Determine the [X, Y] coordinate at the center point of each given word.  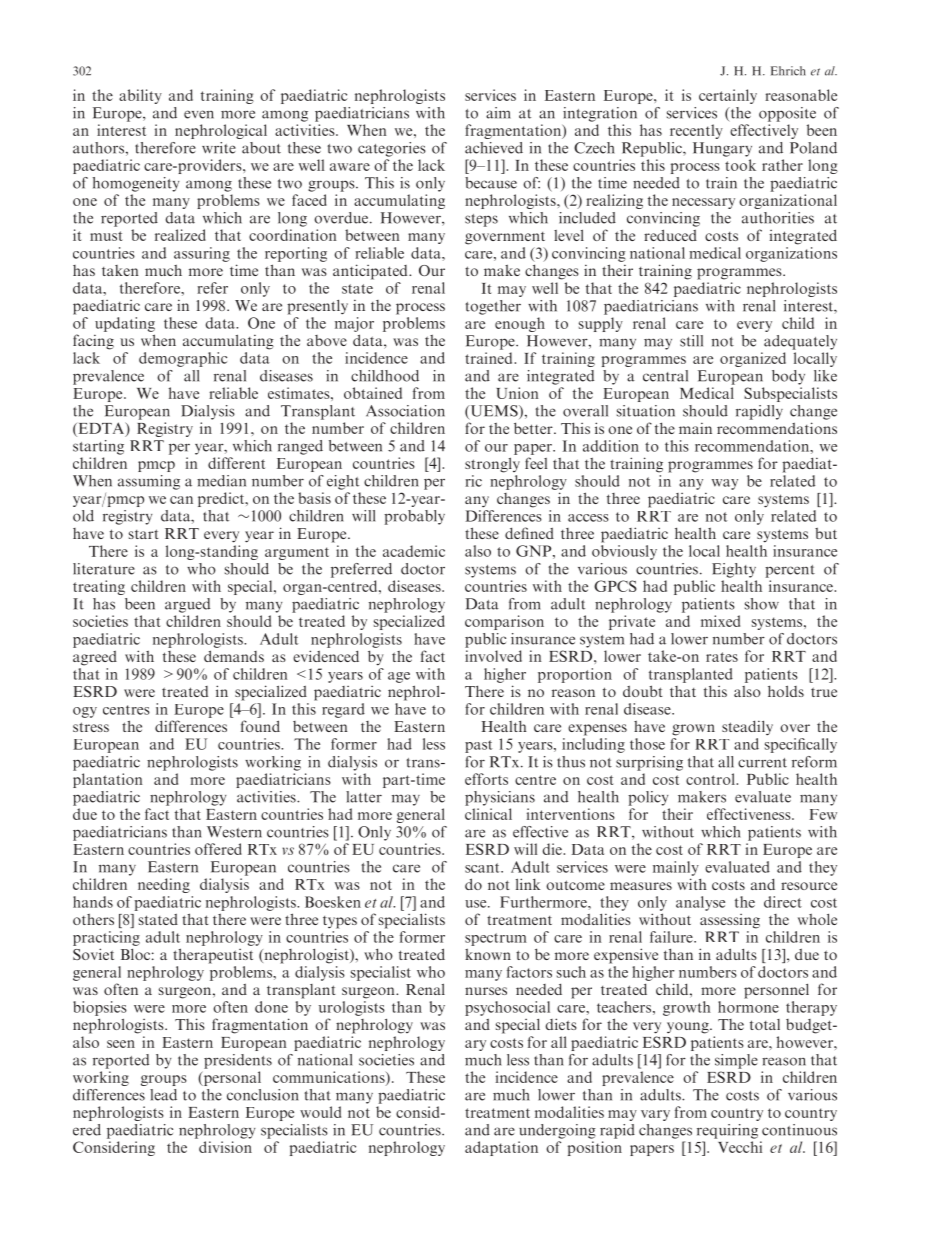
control [711, 779]
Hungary [722, 149]
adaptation [501, 1148]
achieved [494, 148]
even [199, 114]
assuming [149, 482]
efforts [486, 779]
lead [163, 1095]
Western [234, 832]
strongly [492, 465]
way [725, 484]
